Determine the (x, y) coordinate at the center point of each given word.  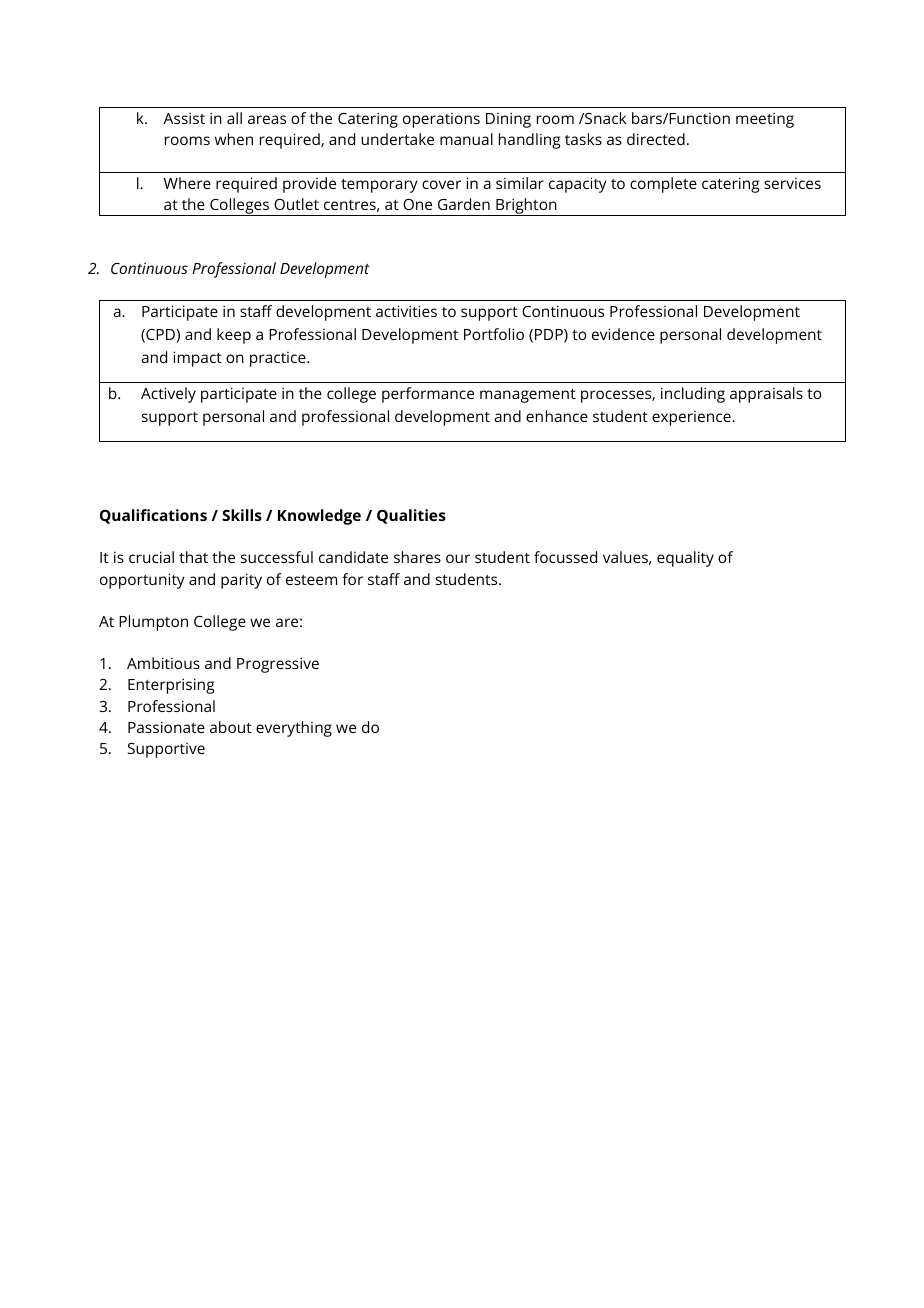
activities (406, 311)
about (231, 727)
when (234, 139)
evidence (623, 334)
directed (656, 139)
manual (466, 139)
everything (294, 729)
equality (685, 559)
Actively (168, 395)
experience (692, 418)
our (458, 558)
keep (234, 336)
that (193, 557)
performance (428, 395)
